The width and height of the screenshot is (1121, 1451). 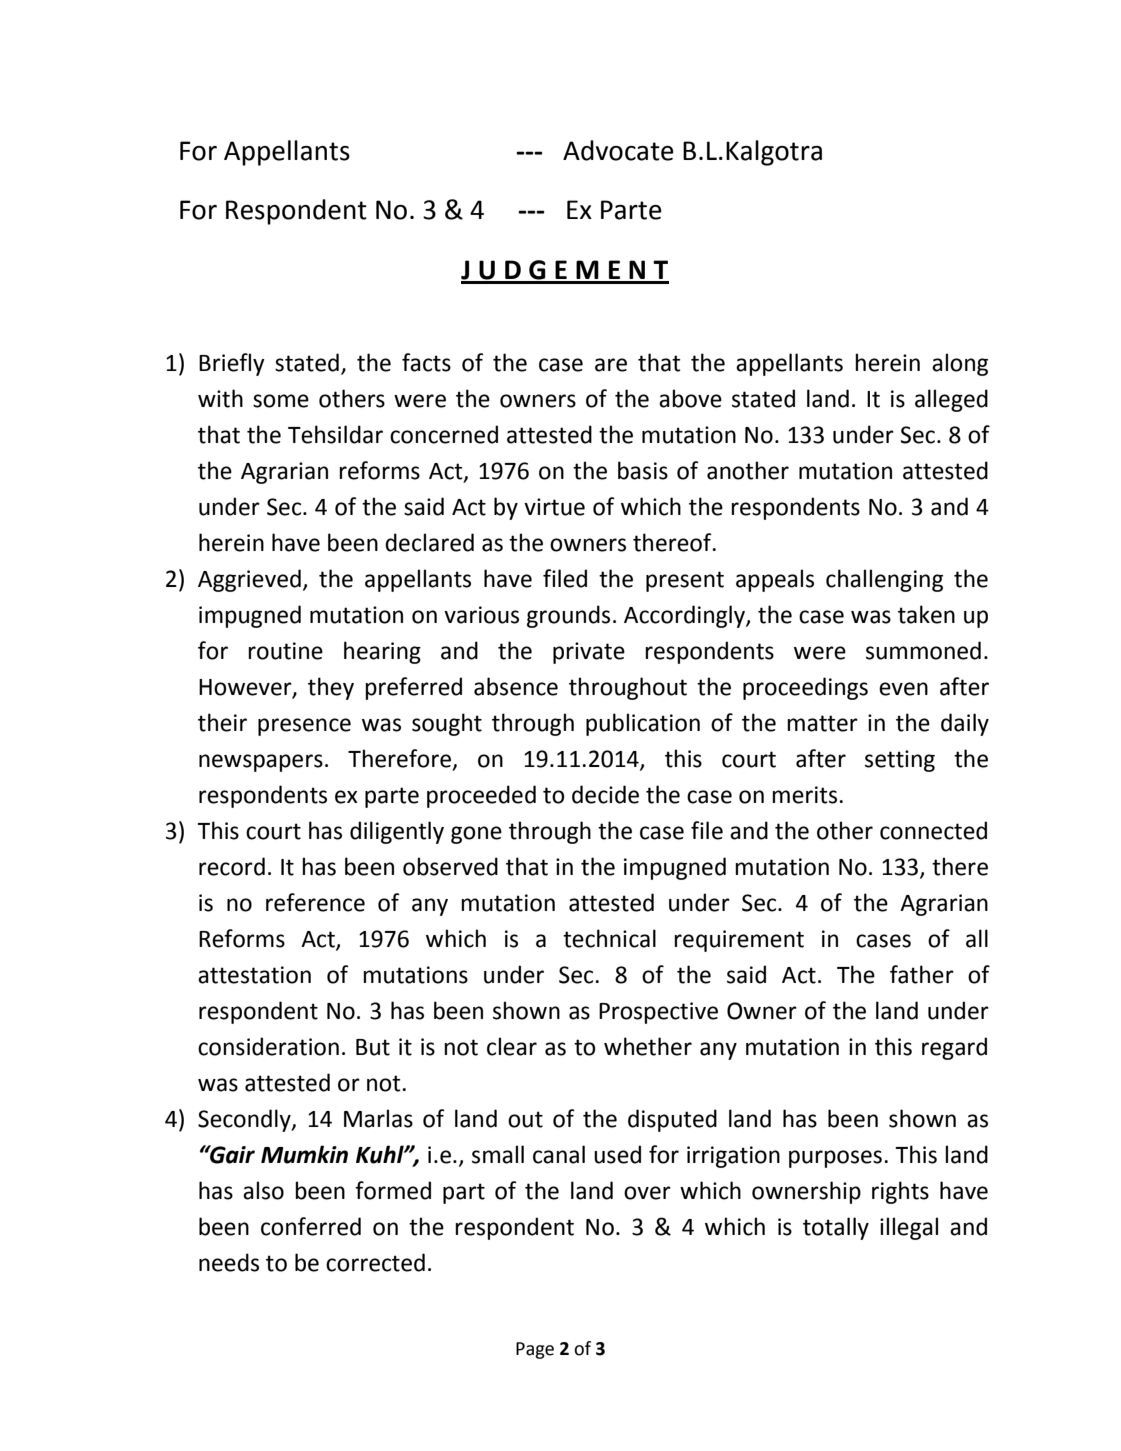 What do you see at coordinates (923, 650) in the screenshot?
I see `summoned` at bounding box center [923, 650].
